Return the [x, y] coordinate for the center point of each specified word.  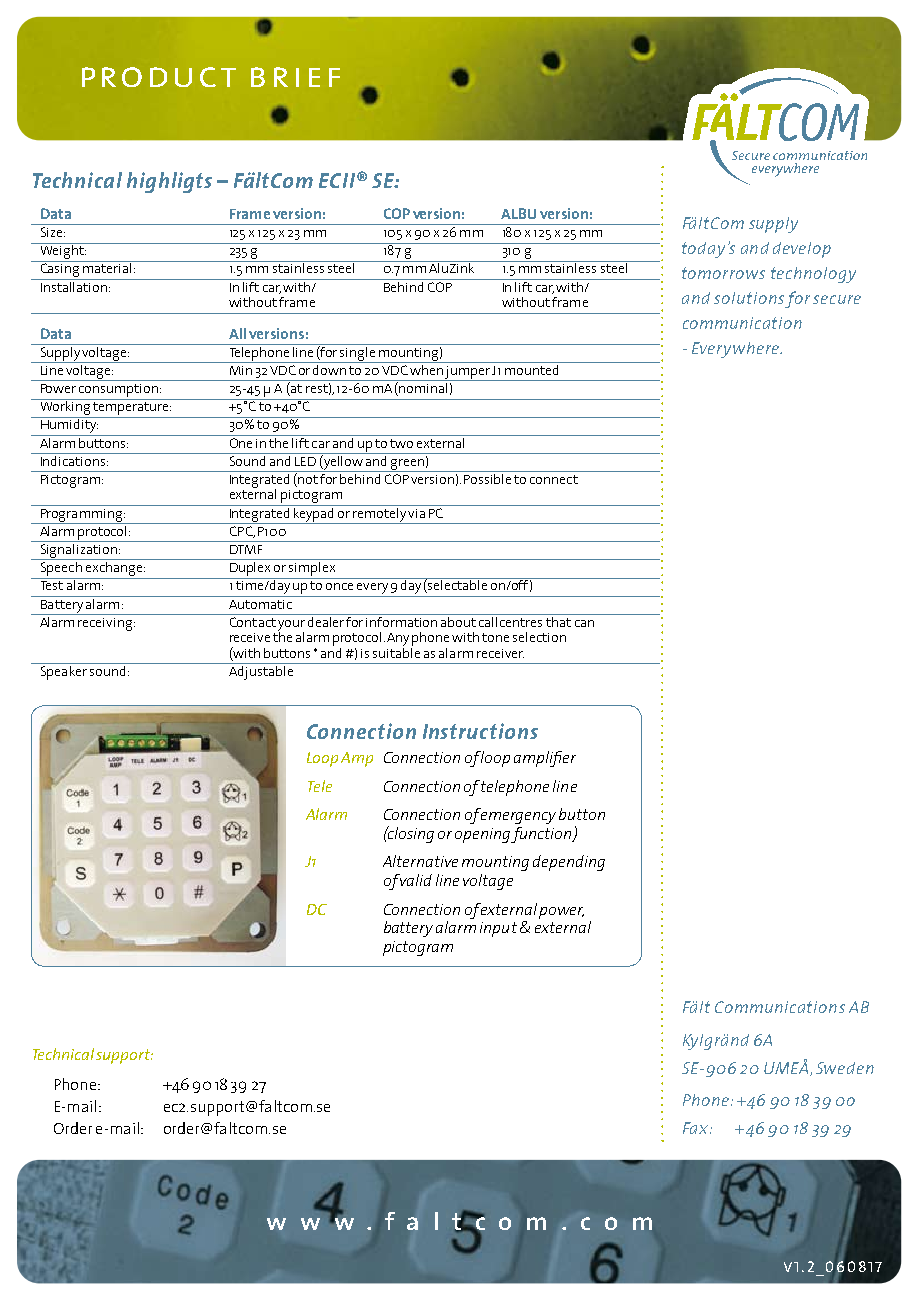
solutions [749, 298]
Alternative [420, 861]
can [584, 623]
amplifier [545, 759]
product [159, 77]
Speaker [63, 671]
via [416, 513]
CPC [242, 532]
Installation [73, 285]
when [426, 368]
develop [802, 250]
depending [569, 863]
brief [295, 77]
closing [410, 834]
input [498, 929]
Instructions [480, 731]
